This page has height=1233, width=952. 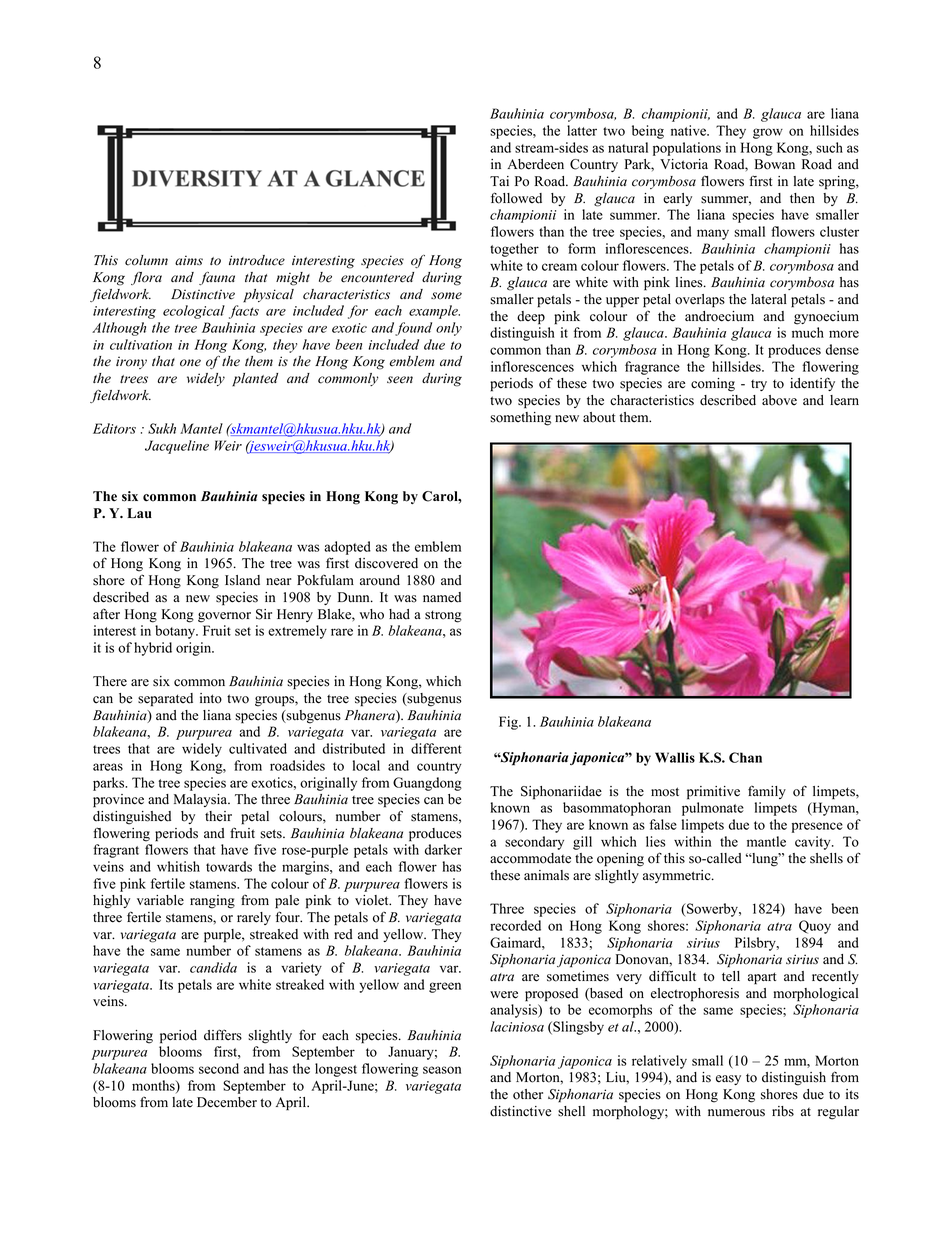 I want to click on aims, so click(x=189, y=260).
